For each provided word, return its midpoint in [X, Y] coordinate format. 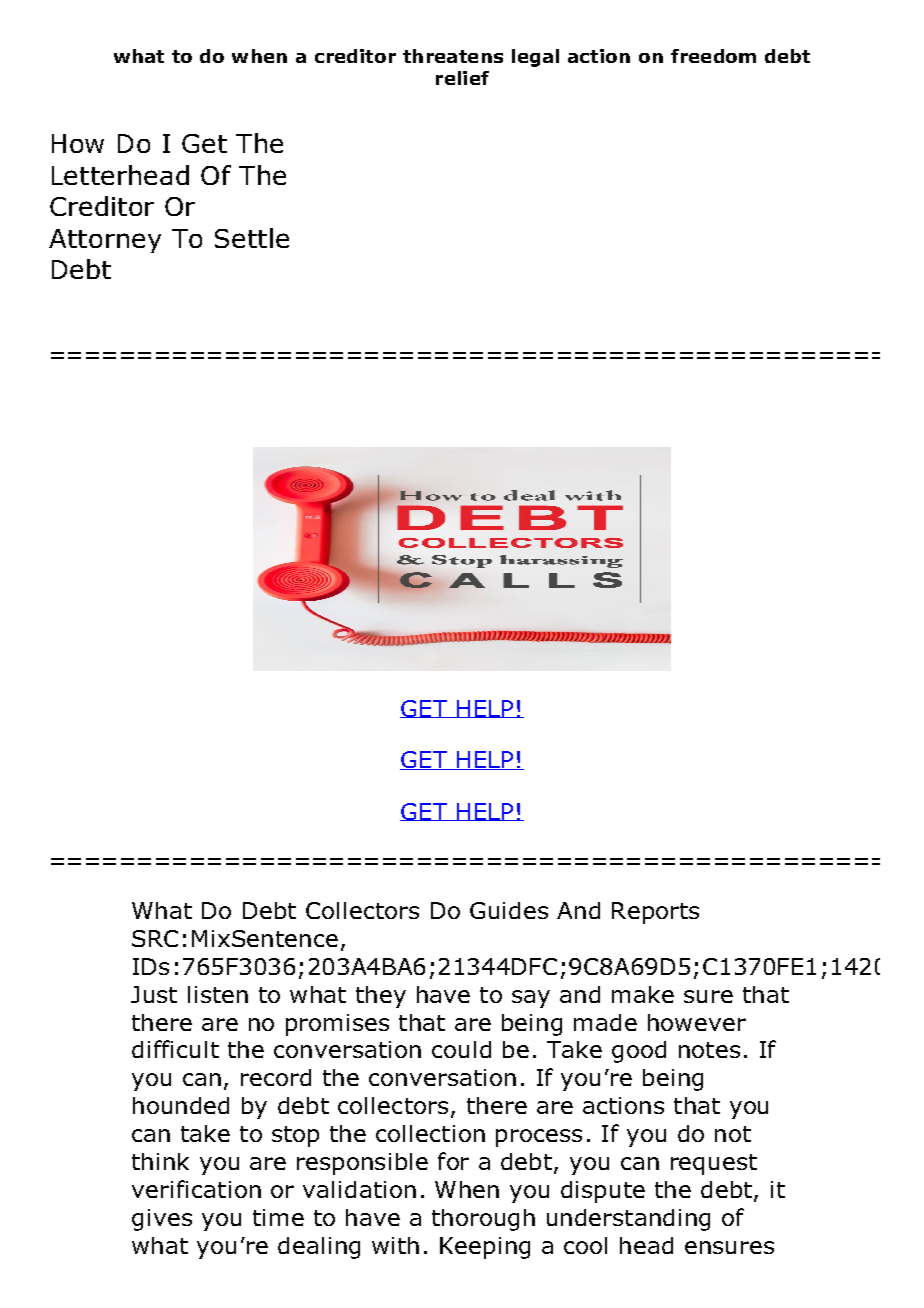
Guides [509, 910]
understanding [628, 1220]
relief [462, 78]
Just [154, 994]
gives [162, 1220]
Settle [252, 238]
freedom [713, 56]
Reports [655, 913]
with [395, 1245]
